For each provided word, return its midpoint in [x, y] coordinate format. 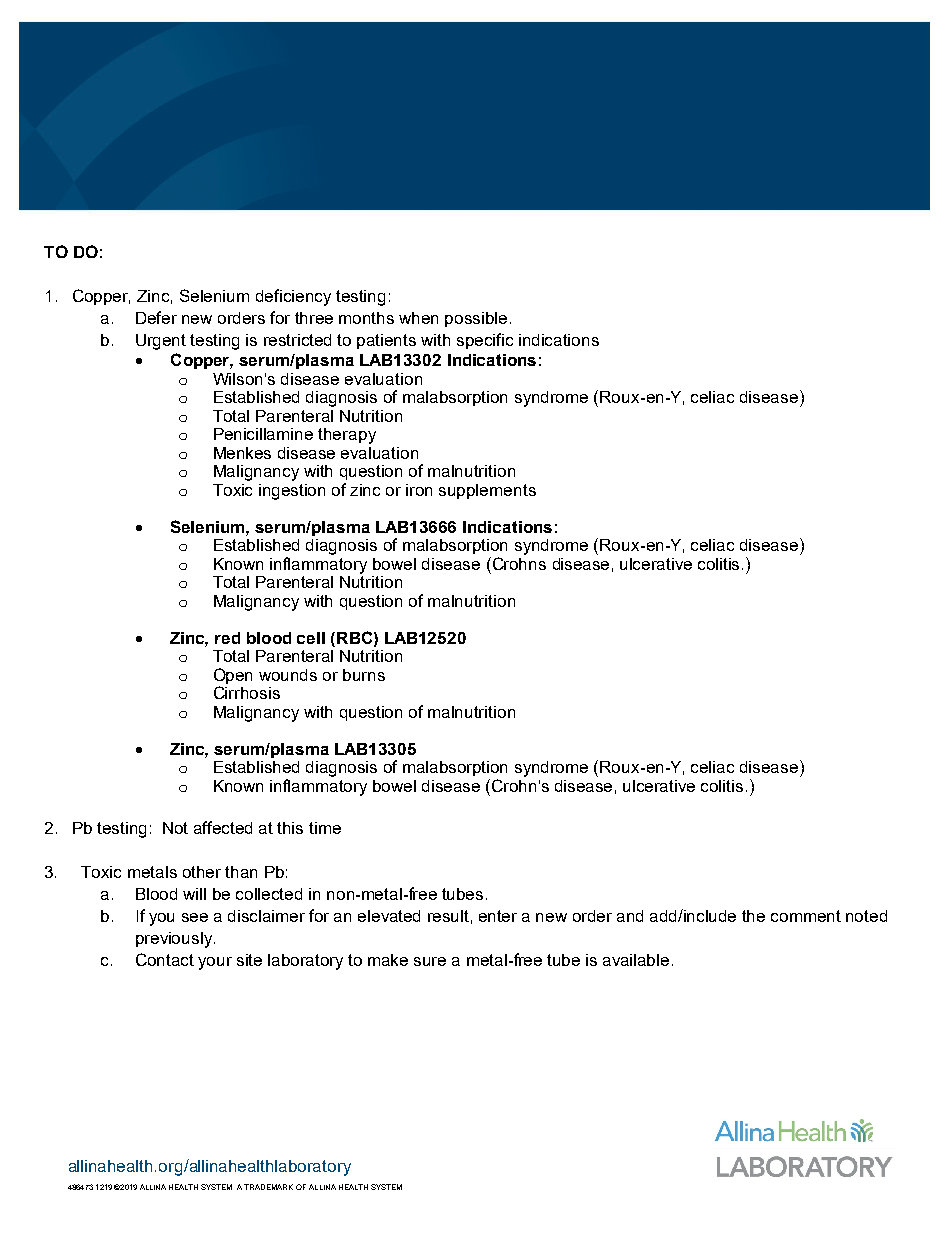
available [636, 960]
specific [485, 341]
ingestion [292, 492]
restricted [297, 340]
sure [430, 961]
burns [364, 675]
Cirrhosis [247, 692]
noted [866, 916]
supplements [487, 491]
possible [476, 319]
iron [419, 490]
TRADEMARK [268, 1187]
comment [806, 916]
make [388, 960]
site [249, 960]
